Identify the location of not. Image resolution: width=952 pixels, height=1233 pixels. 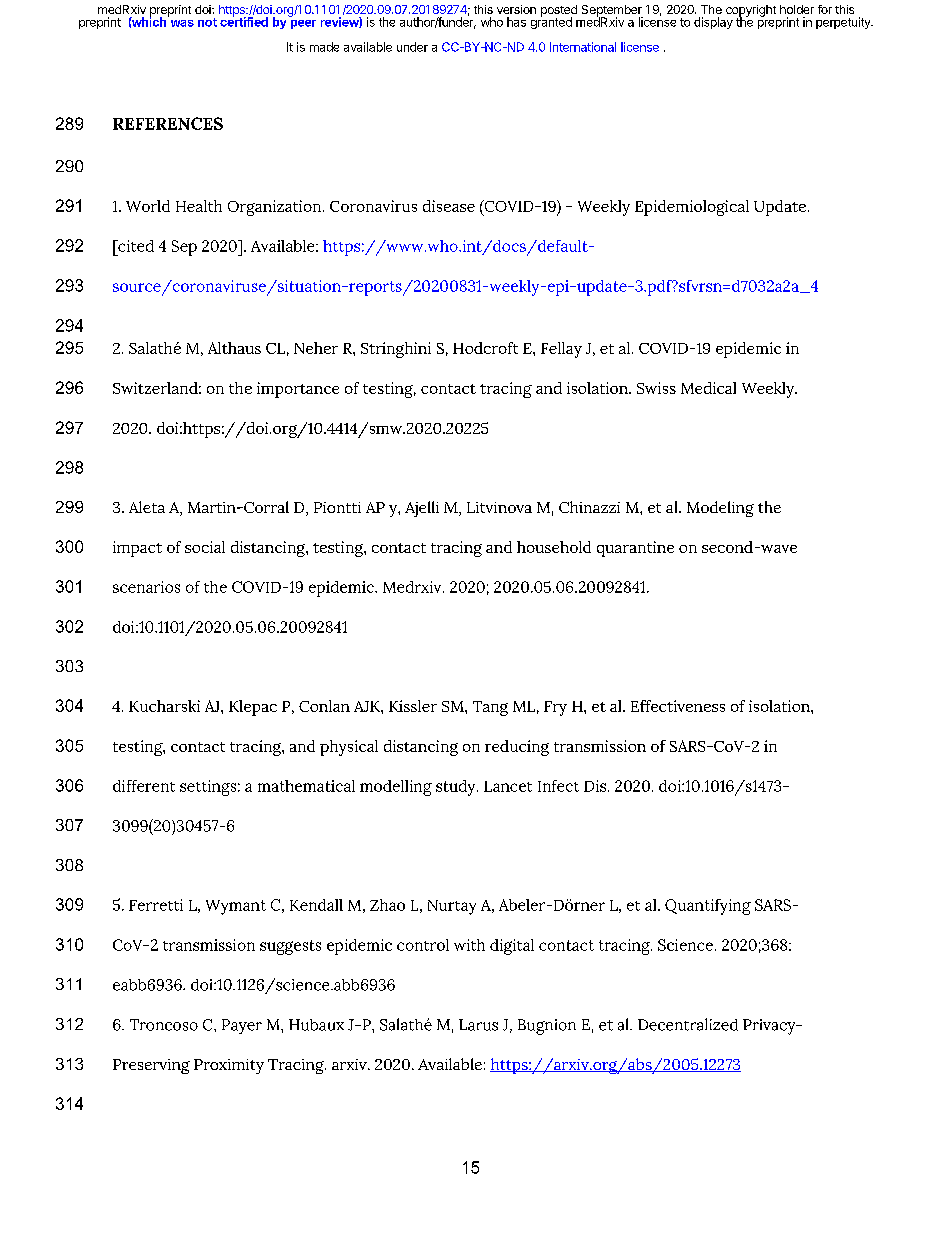
(207, 22).
